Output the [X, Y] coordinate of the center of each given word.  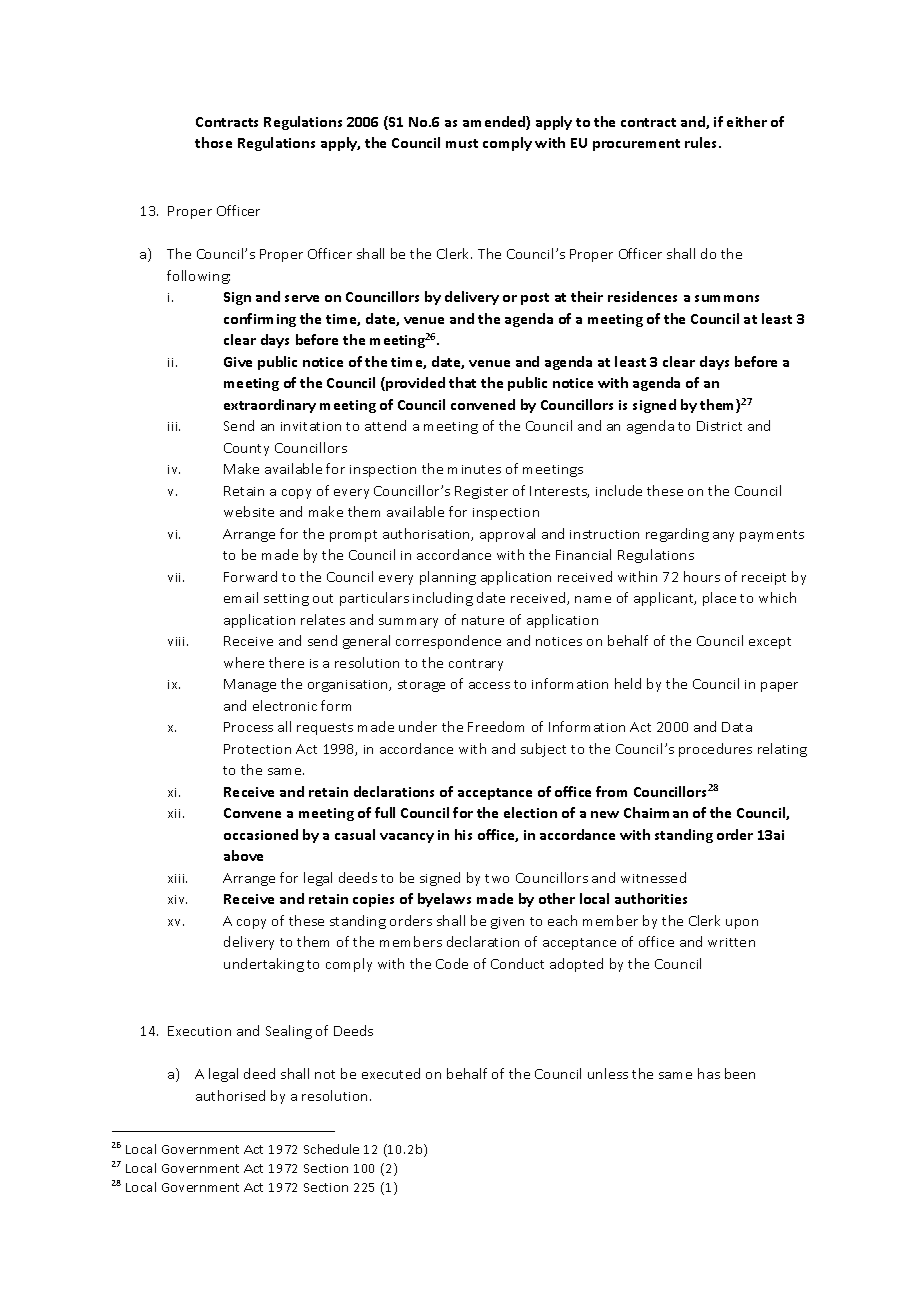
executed [391, 1073]
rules [702, 142]
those [213, 142]
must [462, 143]
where [244, 662]
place [719, 599]
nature [483, 620]
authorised [230, 1095]
